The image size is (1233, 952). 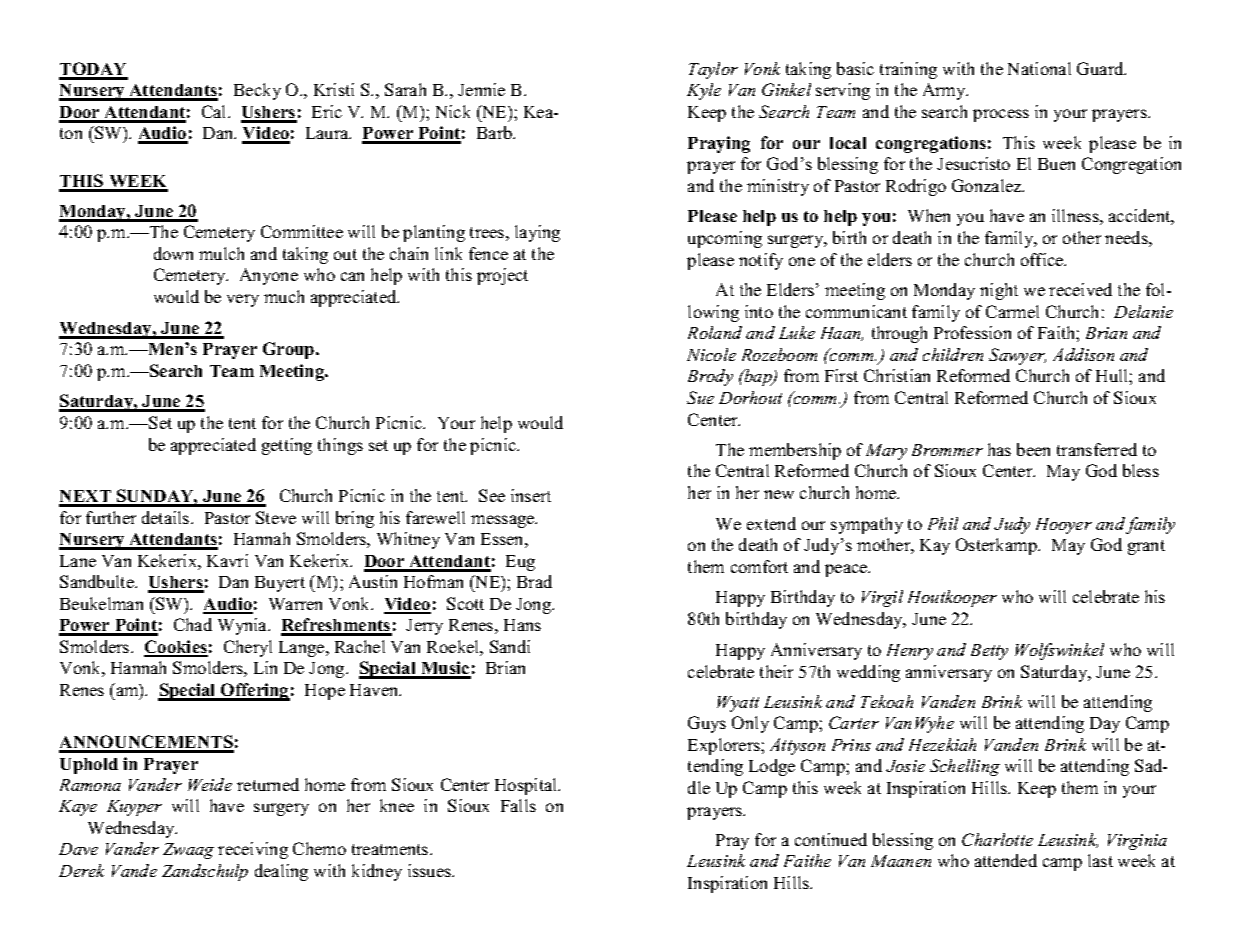 I want to click on project, so click(x=502, y=276).
